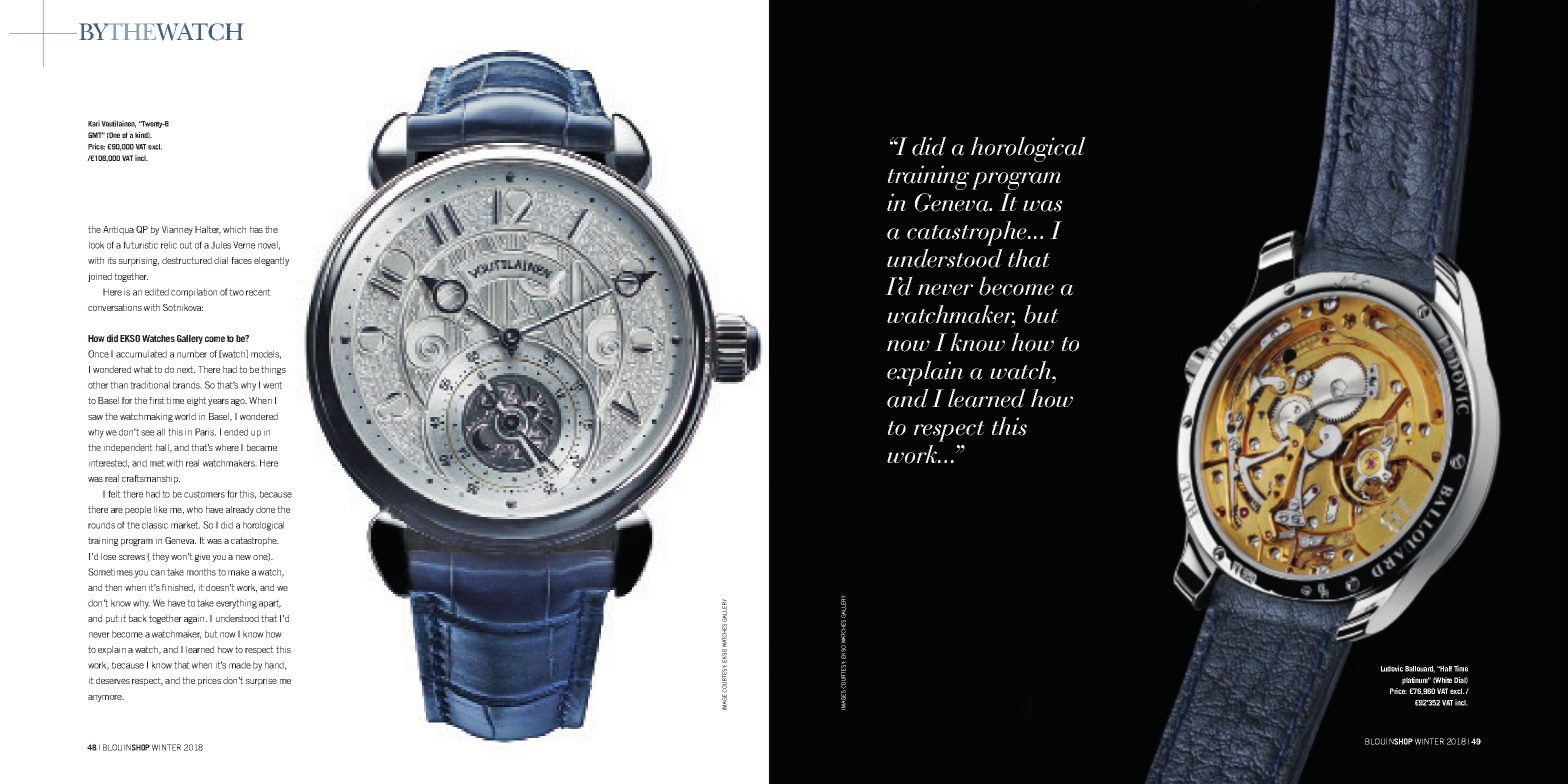  I want to click on already, so click(240, 510).
